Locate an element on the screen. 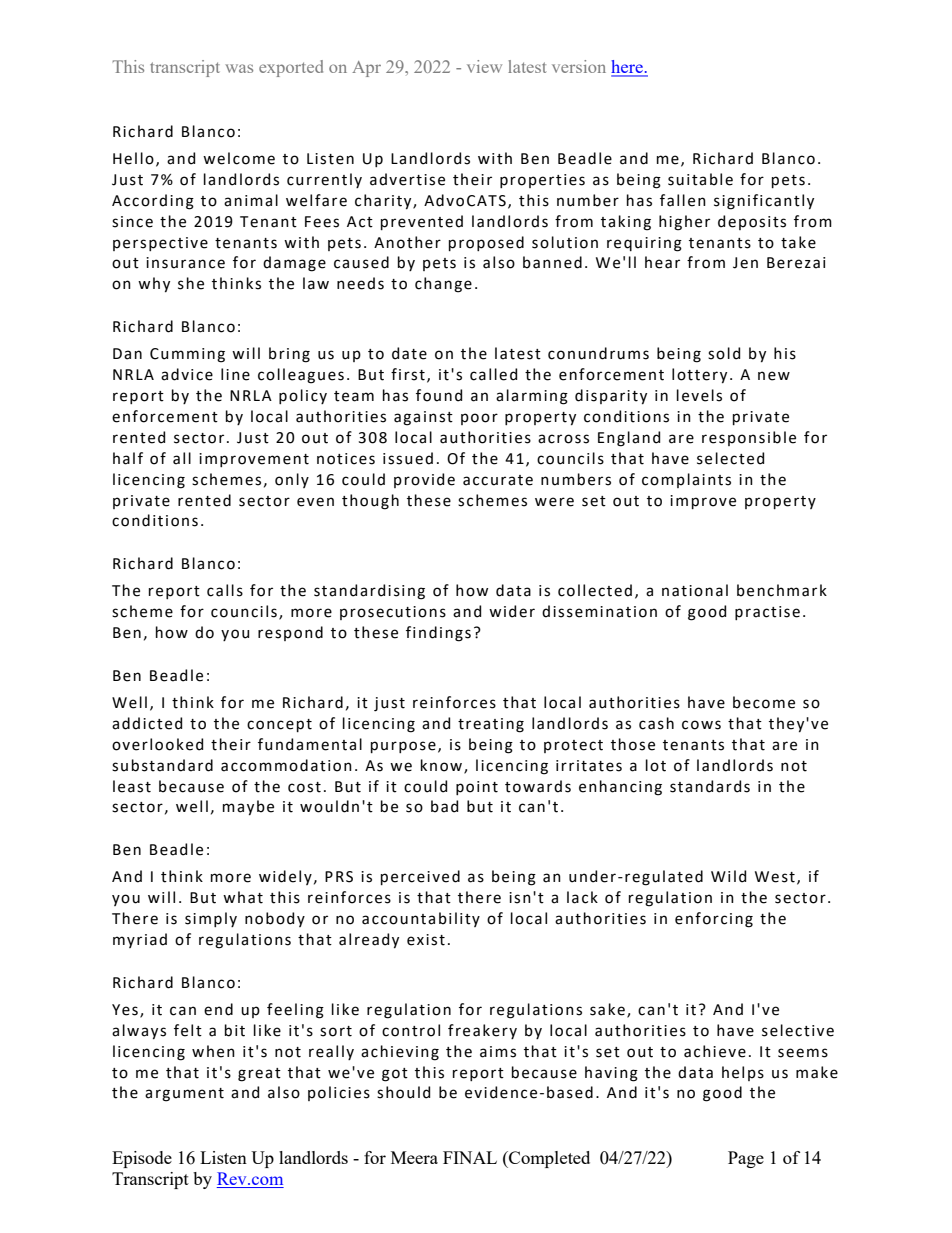  was is located at coordinates (239, 68).
